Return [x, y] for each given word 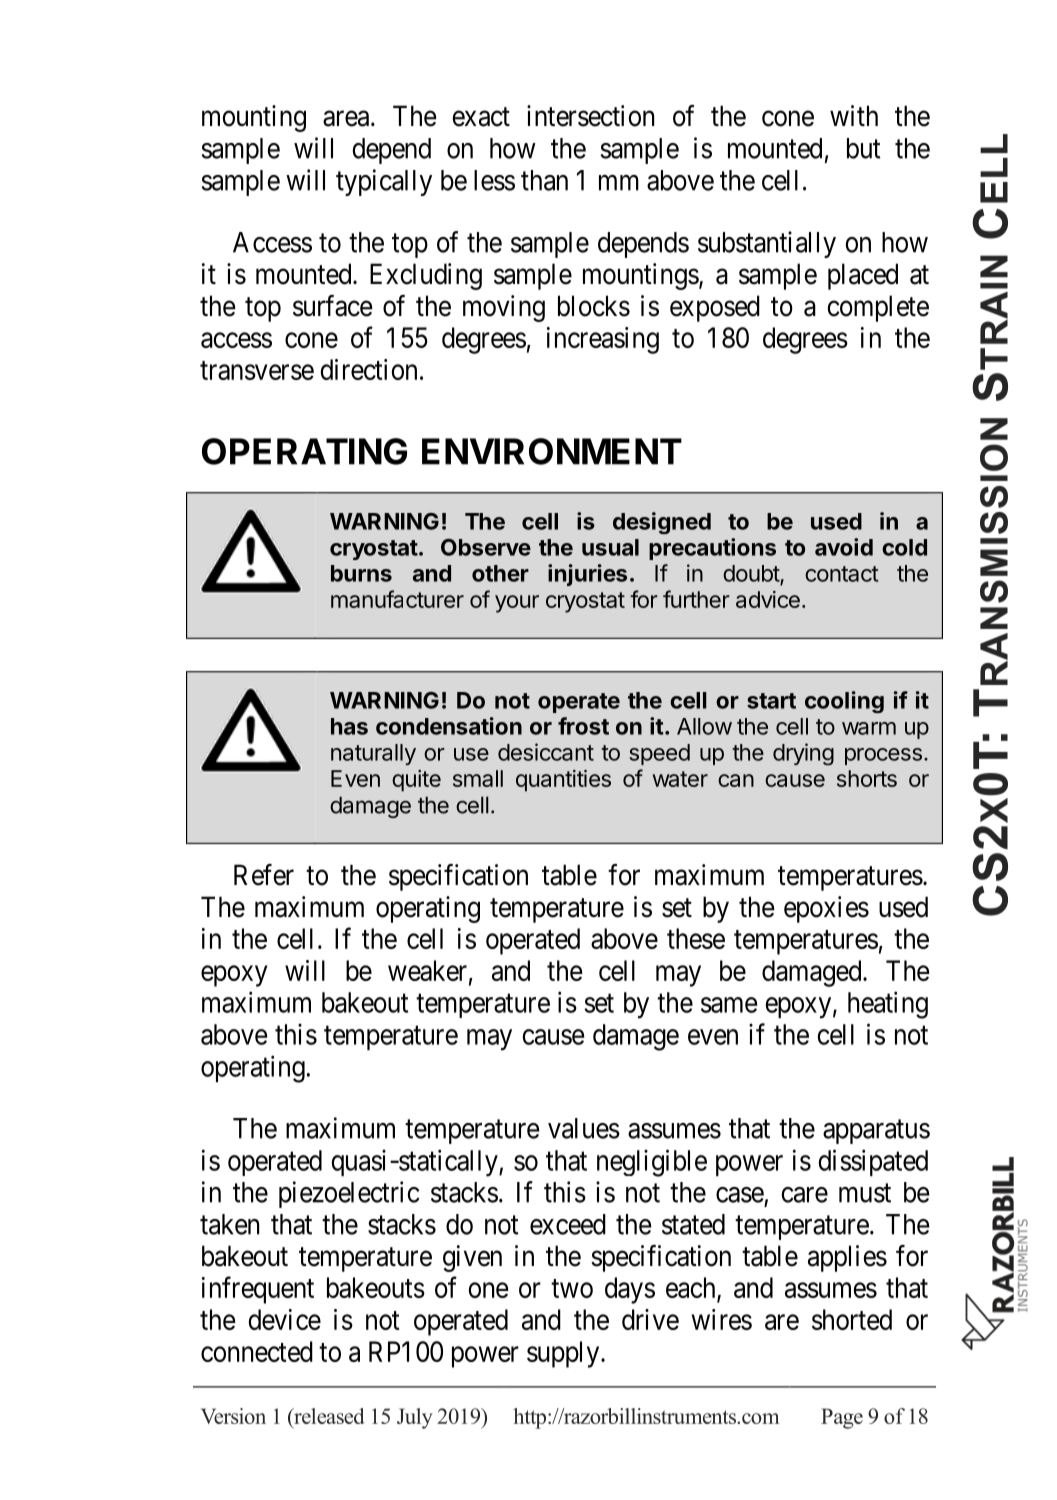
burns [361, 573]
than [544, 180]
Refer [264, 875]
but [864, 148]
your [517, 604]
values [584, 1128]
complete [878, 308]
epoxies [826, 909]
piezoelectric [349, 1194]
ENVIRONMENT [552, 451]
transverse [257, 370]
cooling [844, 702]
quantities [563, 781]
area [346, 119]
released [328, 1416]
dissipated [873, 1162]
